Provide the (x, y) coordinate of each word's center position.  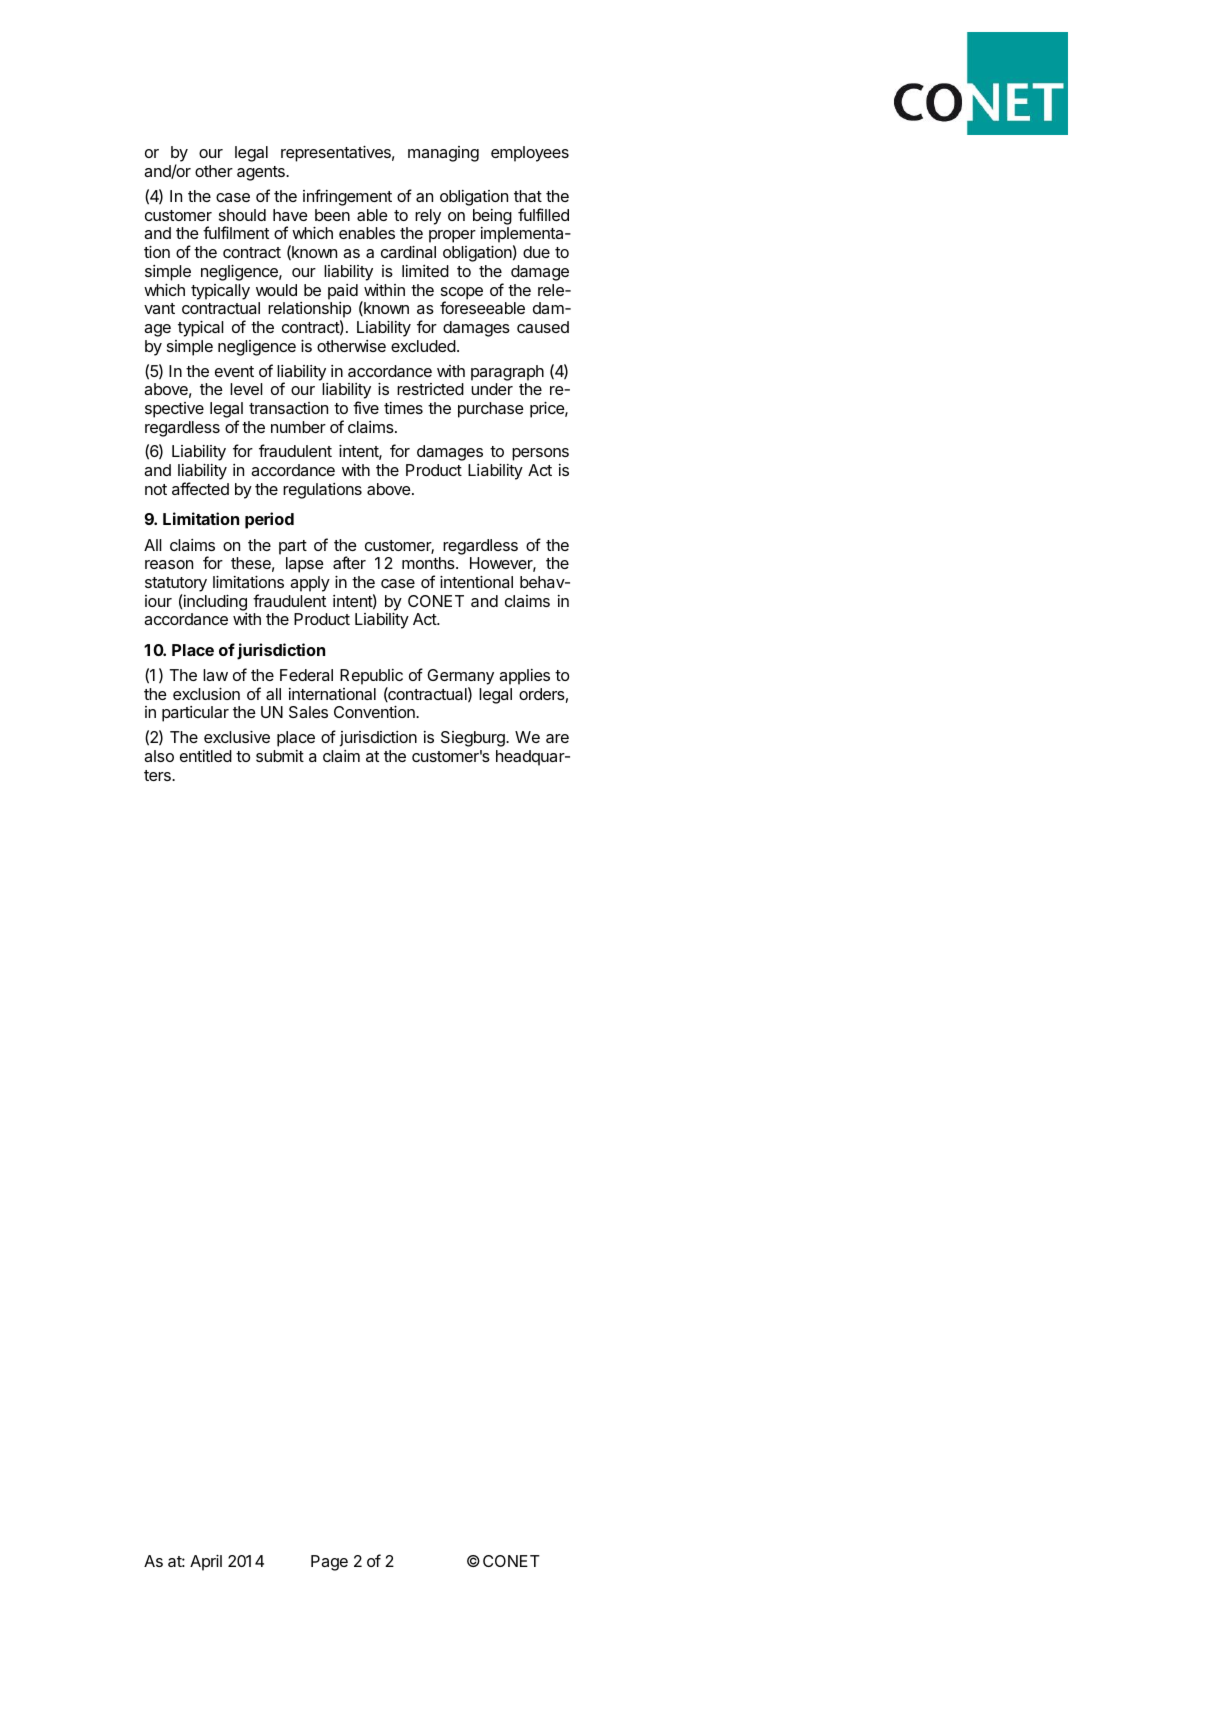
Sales (308, 712)
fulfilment (236, 232)
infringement (347, 197)
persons (540, 454)
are (557, 738)
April (206, 1562)
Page (329, 1563)
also (159, 756)
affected (200, 488)
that (528, 196)
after (349, 562)
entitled (206, 756)
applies (524, 677)
